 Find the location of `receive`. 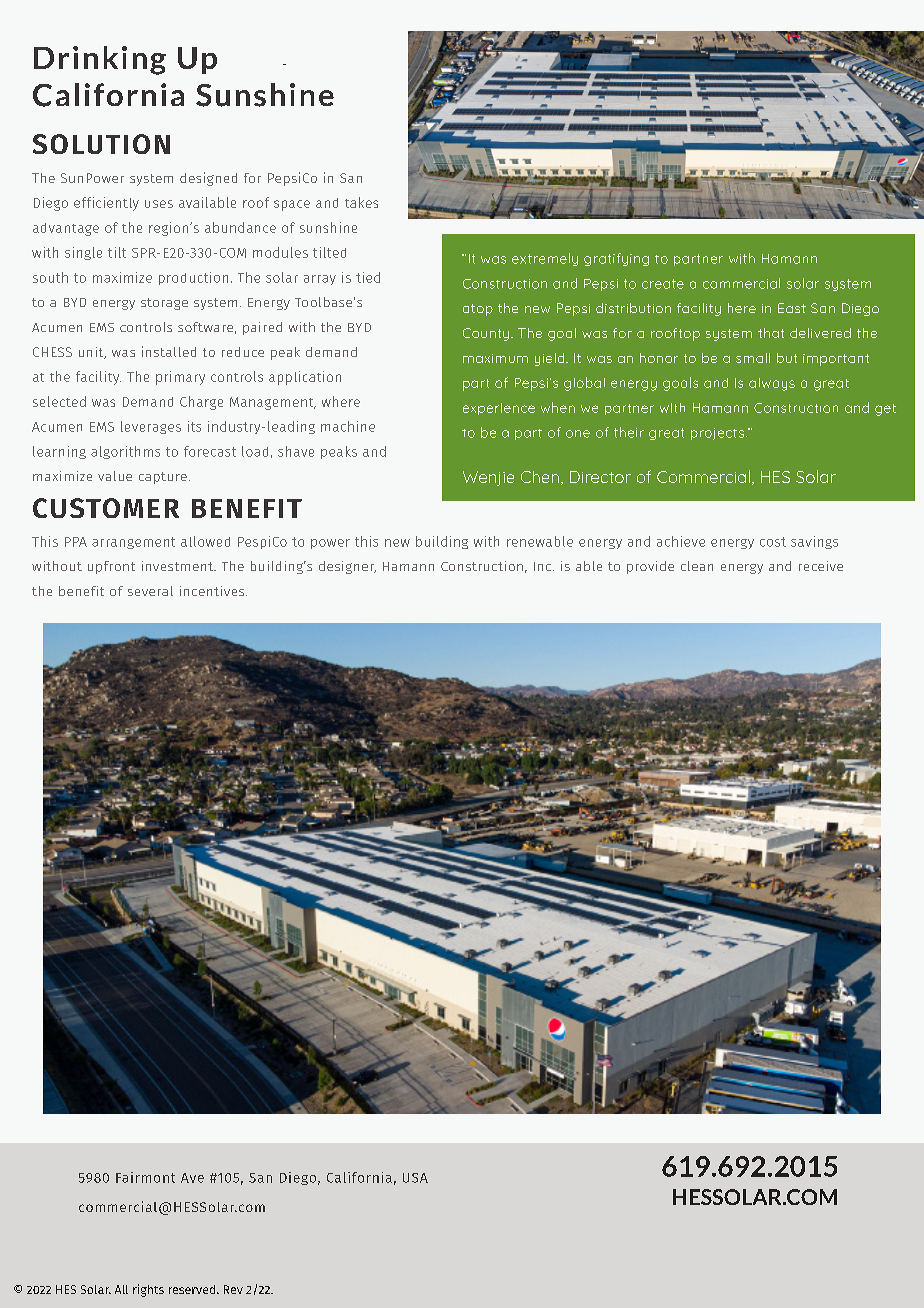

receive is located at coordinates (821, 566).
